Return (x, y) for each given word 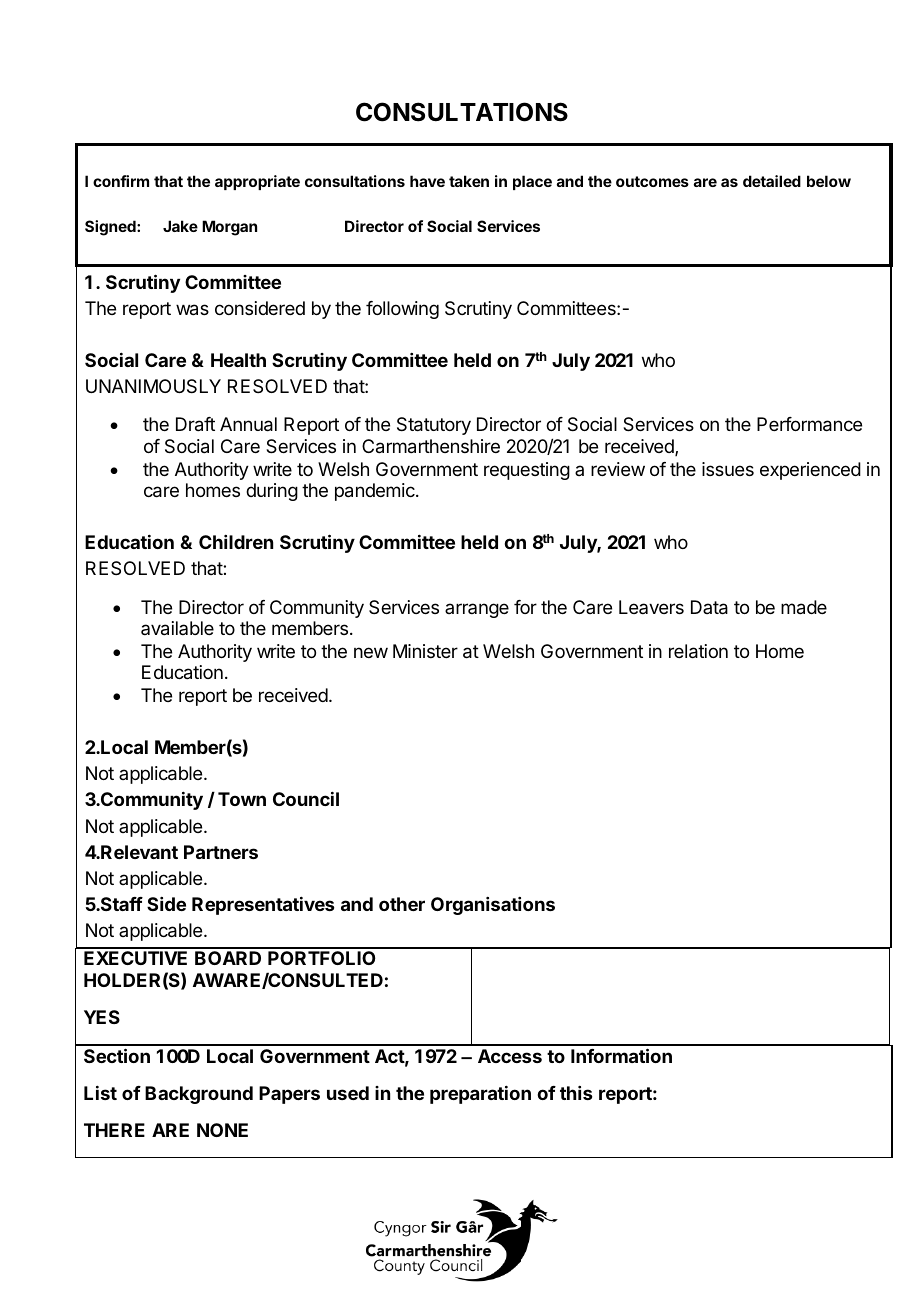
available (177, 628)
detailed (772, 181)
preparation (480, 1094)
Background (199, 1095)
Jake (180, 226)
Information (621, 1055)
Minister (425, 651)
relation (698, 651)
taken (469, 181)
